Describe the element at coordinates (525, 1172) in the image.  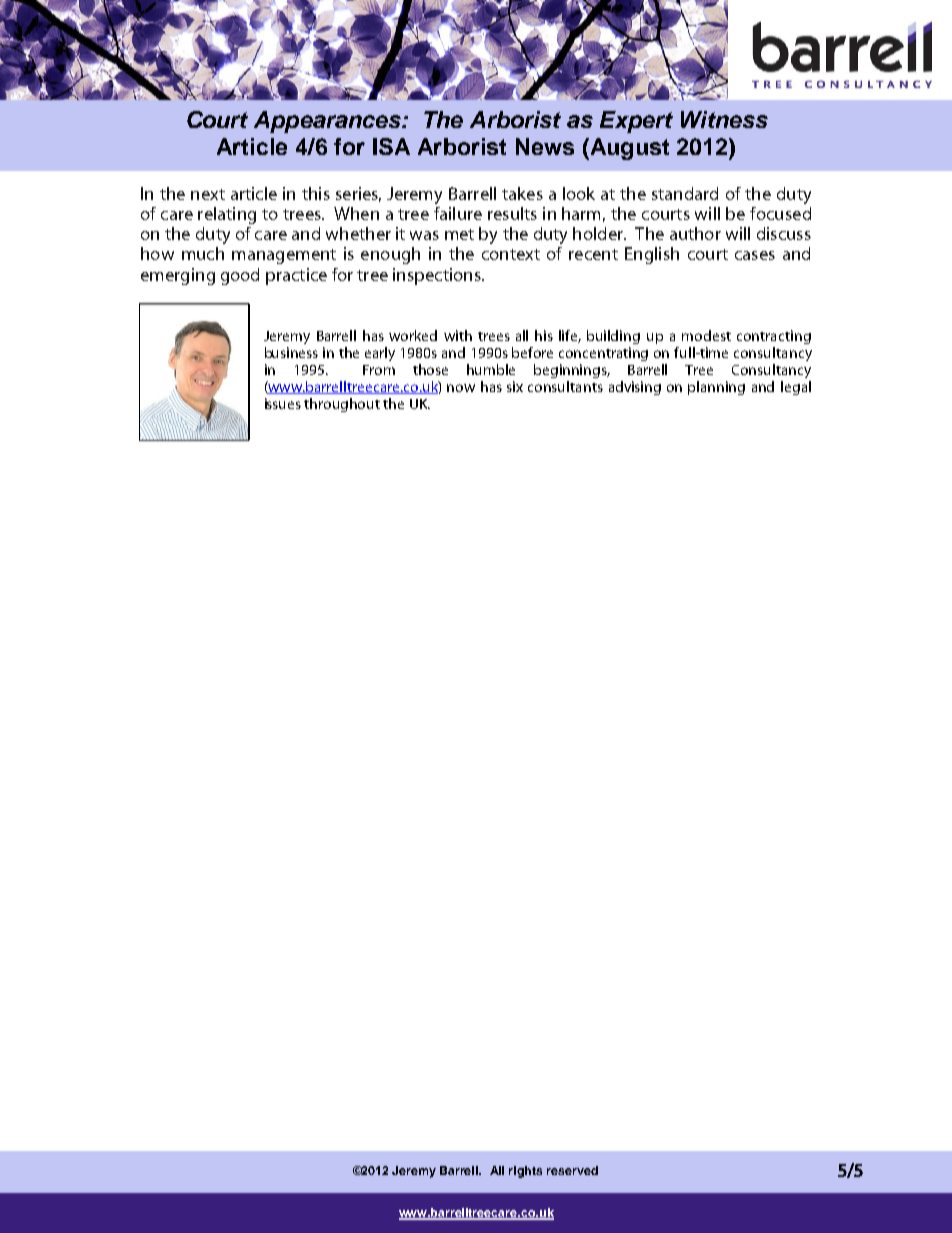
I see `rights` at that location.
